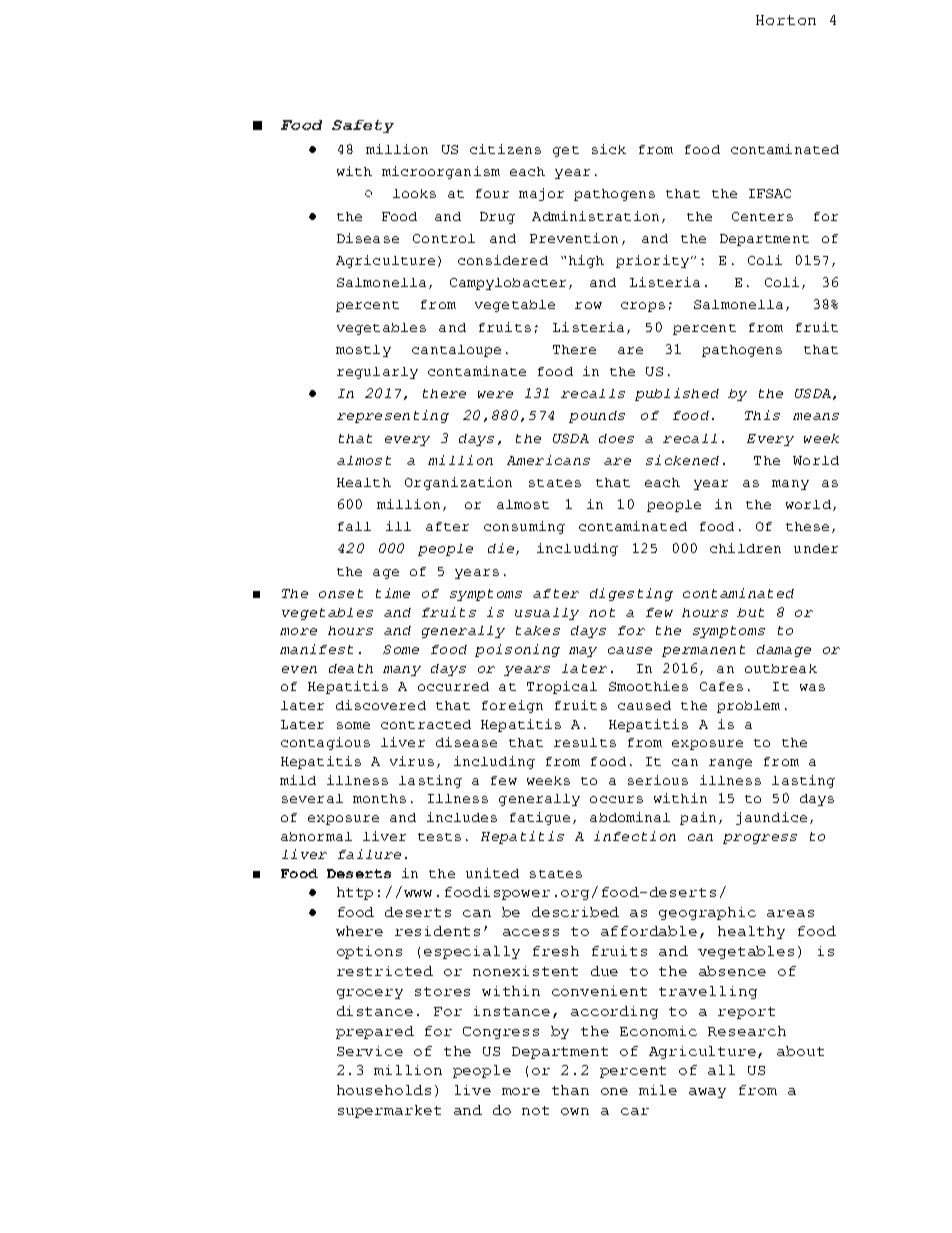 The width and height of the document is (952, 1233). I want to click on Safety, so click(363, 126).
